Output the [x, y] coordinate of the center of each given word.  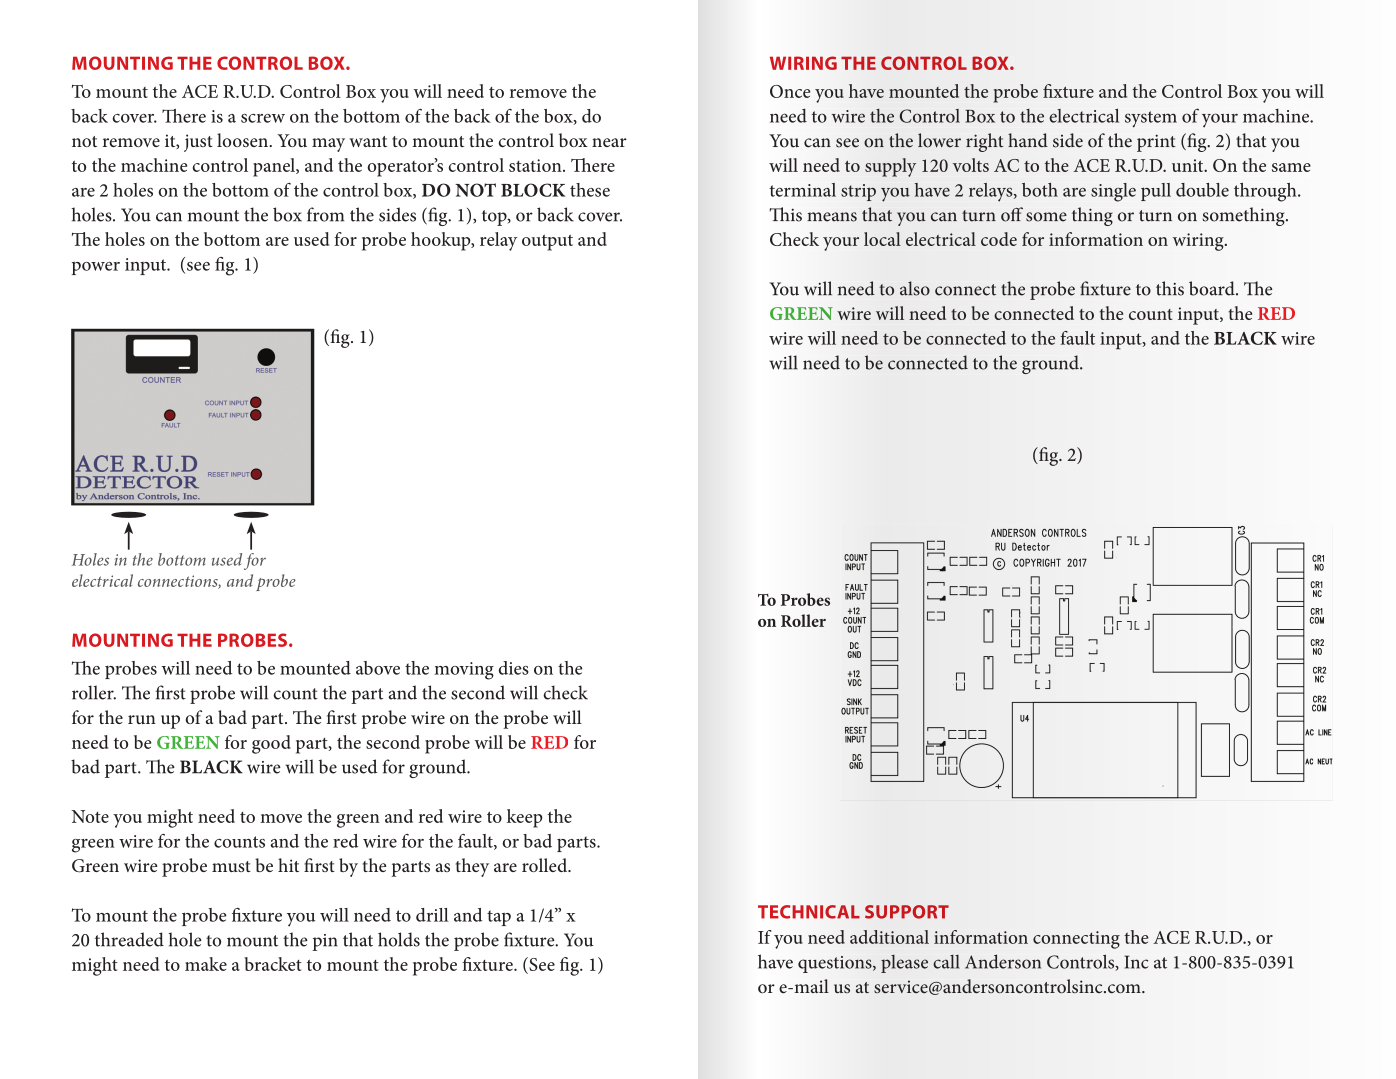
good [271, 744]
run [142, 719]
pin [325, 942]
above [378, 668]
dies [513, 668]
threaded [129, 939]
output [547, 242]
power [96, 268]
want [368, 141]
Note [90, 816]
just [198, 143]
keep [525, 818]
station [536, 165]
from [325, 214]
